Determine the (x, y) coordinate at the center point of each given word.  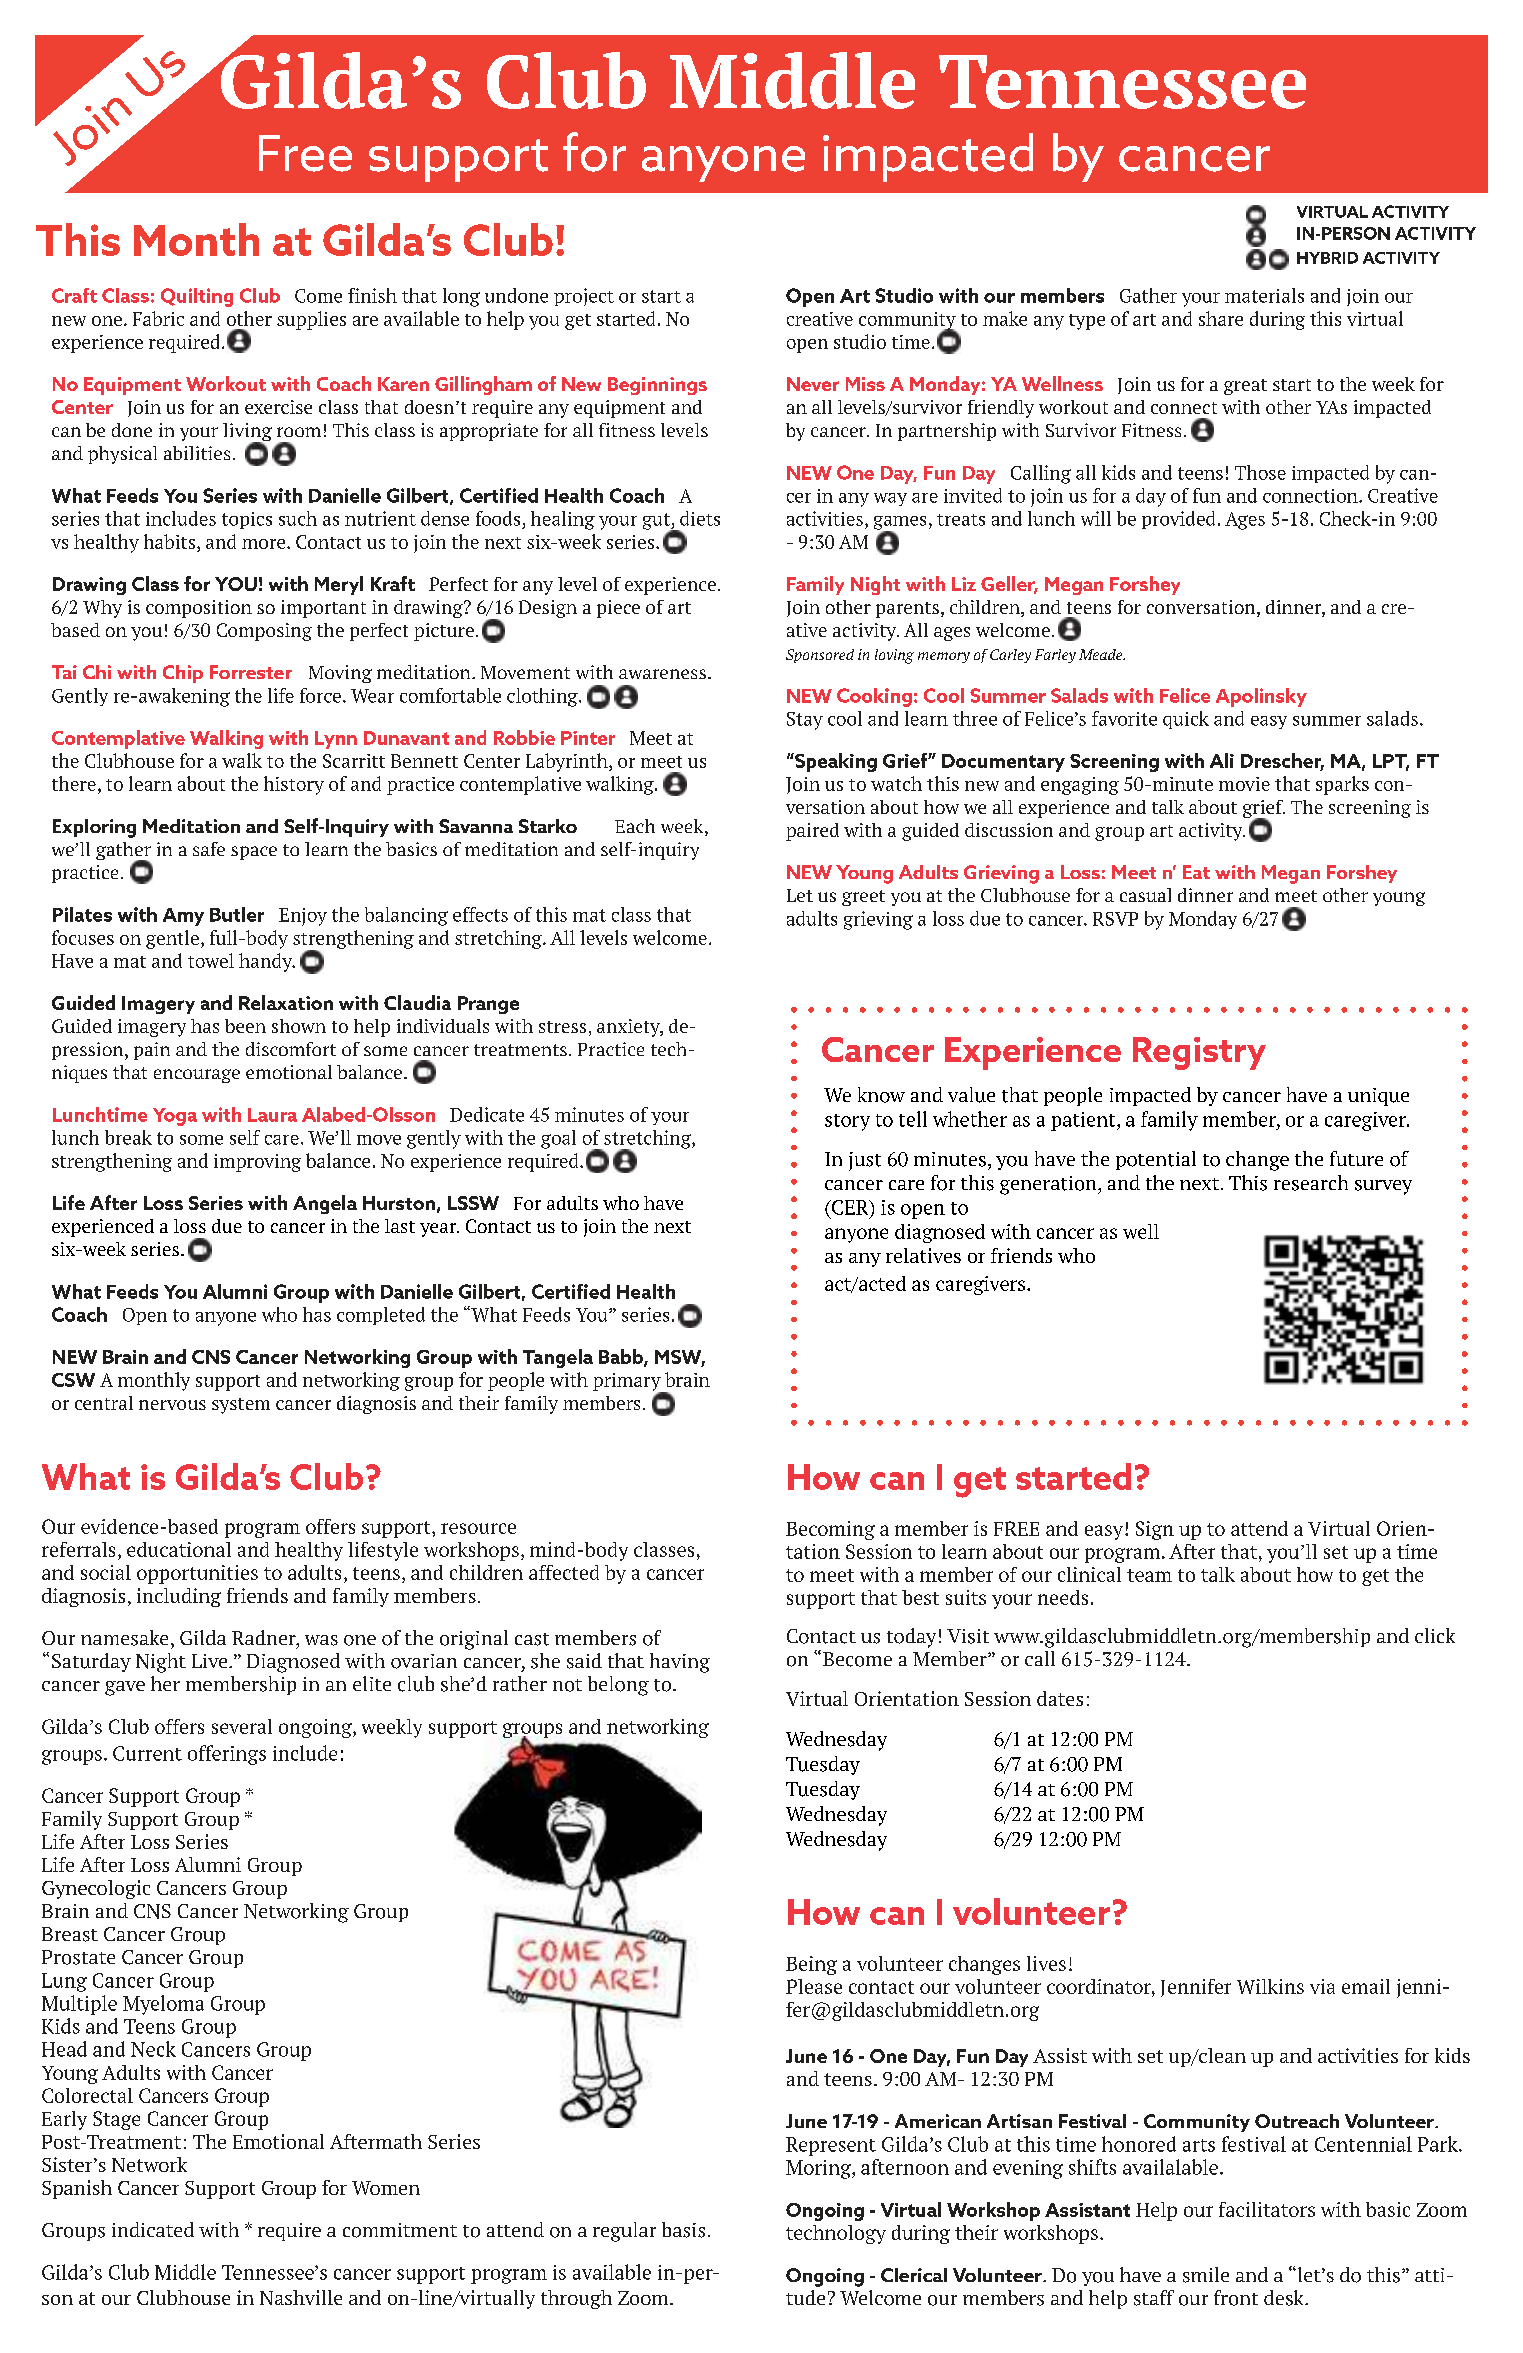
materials (1264, 295)
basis (683, 2230)
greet (863, 898)
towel (211, 960)
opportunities (197, 1574)
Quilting (197, 297)
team (1149, 1575)
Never (813, 384)
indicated (153, 2229)
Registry (1199, 1053)
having (680, 1663)
